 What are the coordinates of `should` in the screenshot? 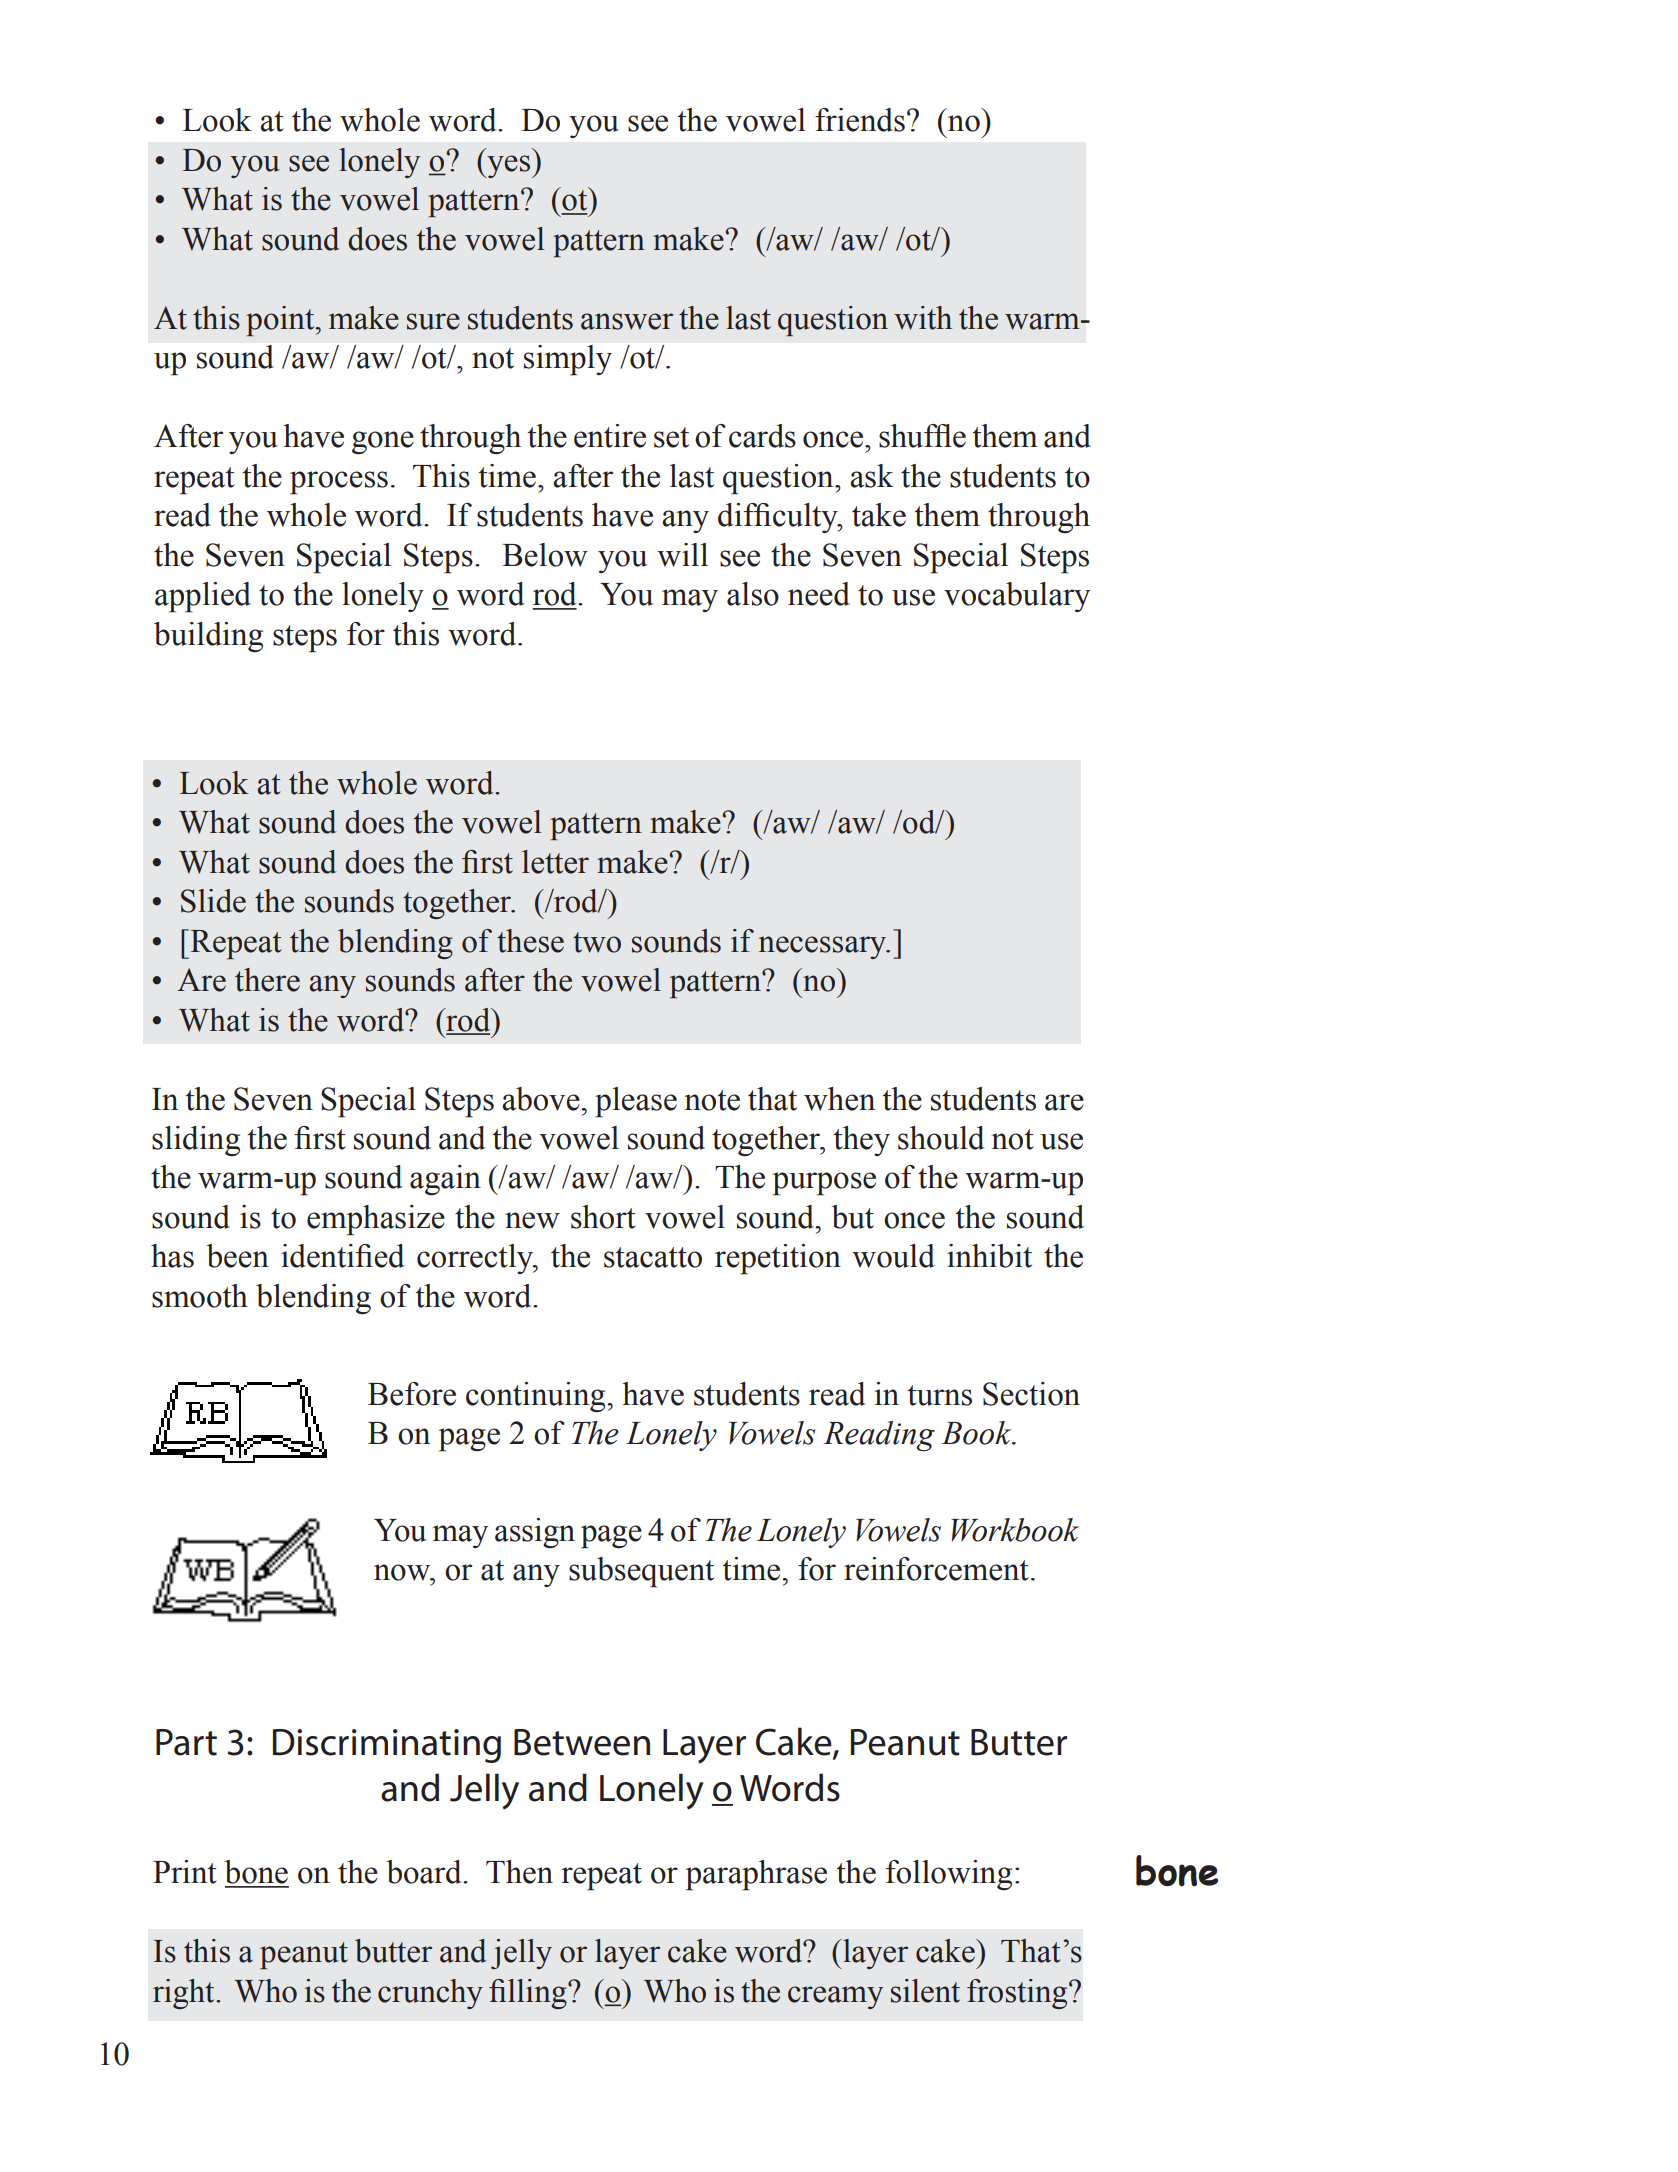 It's located at (941, 1138).
